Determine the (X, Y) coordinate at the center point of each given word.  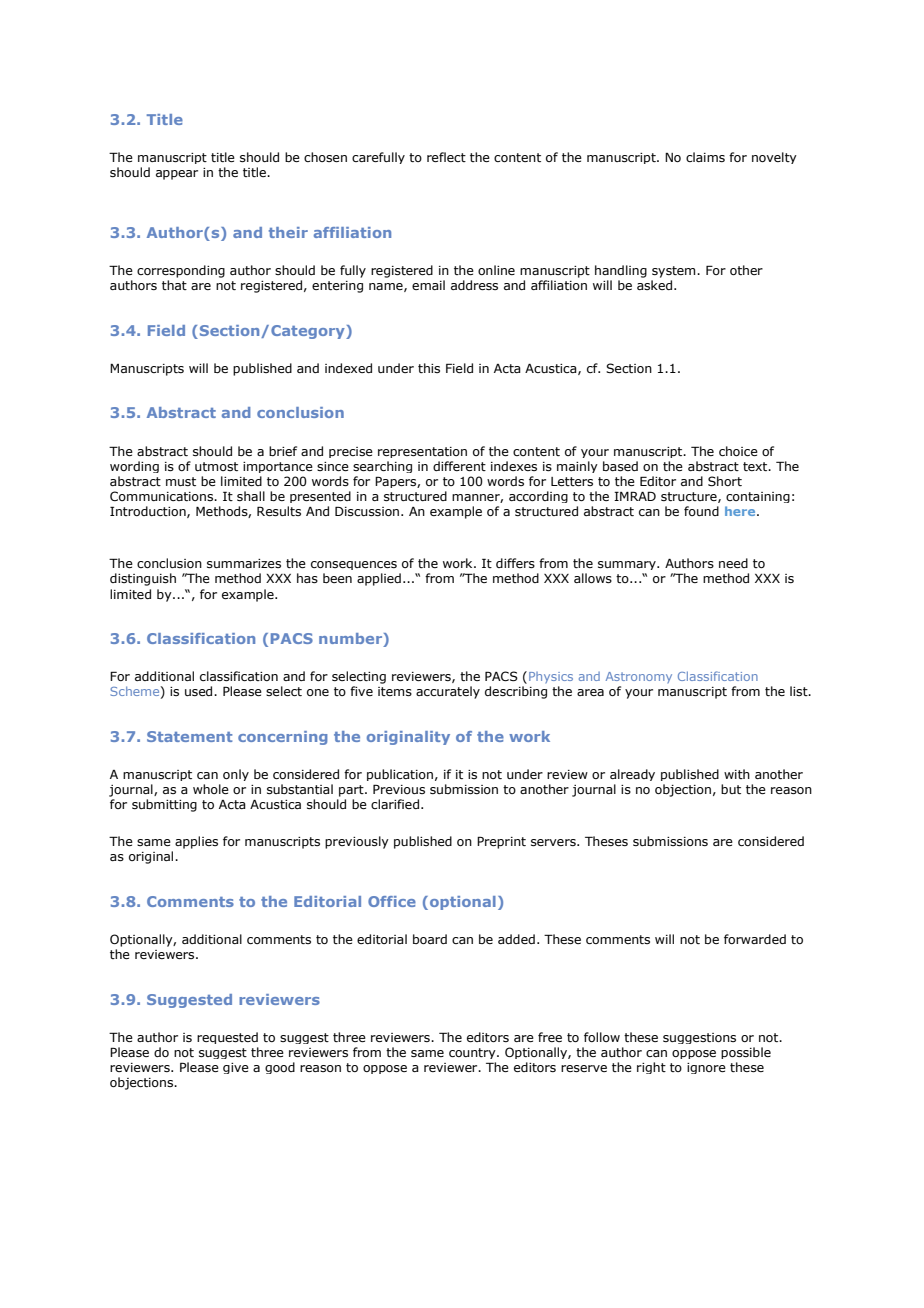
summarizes (244, 563)
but (731, 789)
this (429, 368)
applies (196, 842)
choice (738, 451)
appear (177, 175)
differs (515, 563)
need (733, 563)
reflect (446, 157)
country (473, 1053)
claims (705, 157)
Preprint (501, 842)
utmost (216, 466)
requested (227, 1038)
